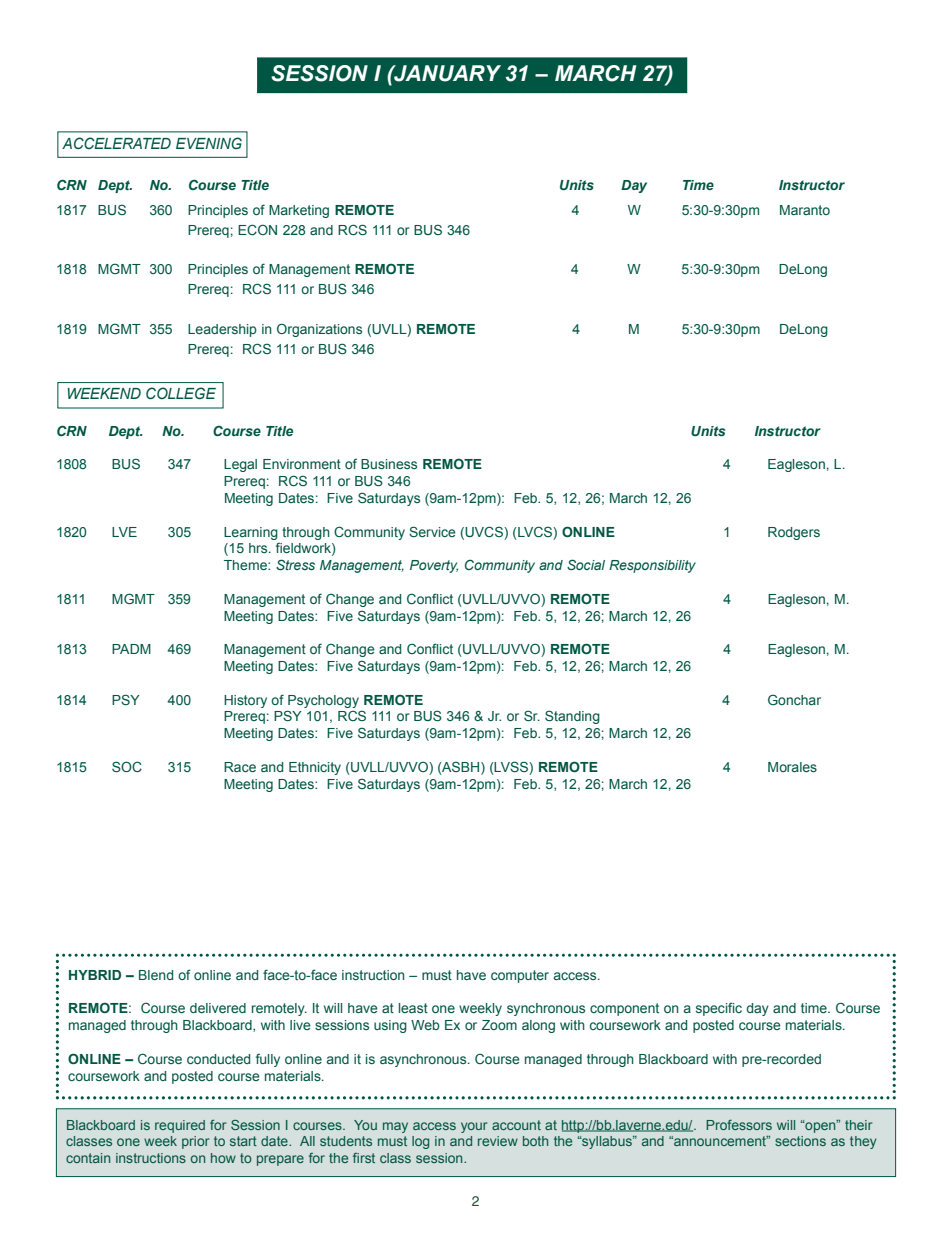  What do you see at coordinates (209, 143) in the screenshot?
I see `EVENING` at bounding box center [209, 143].
